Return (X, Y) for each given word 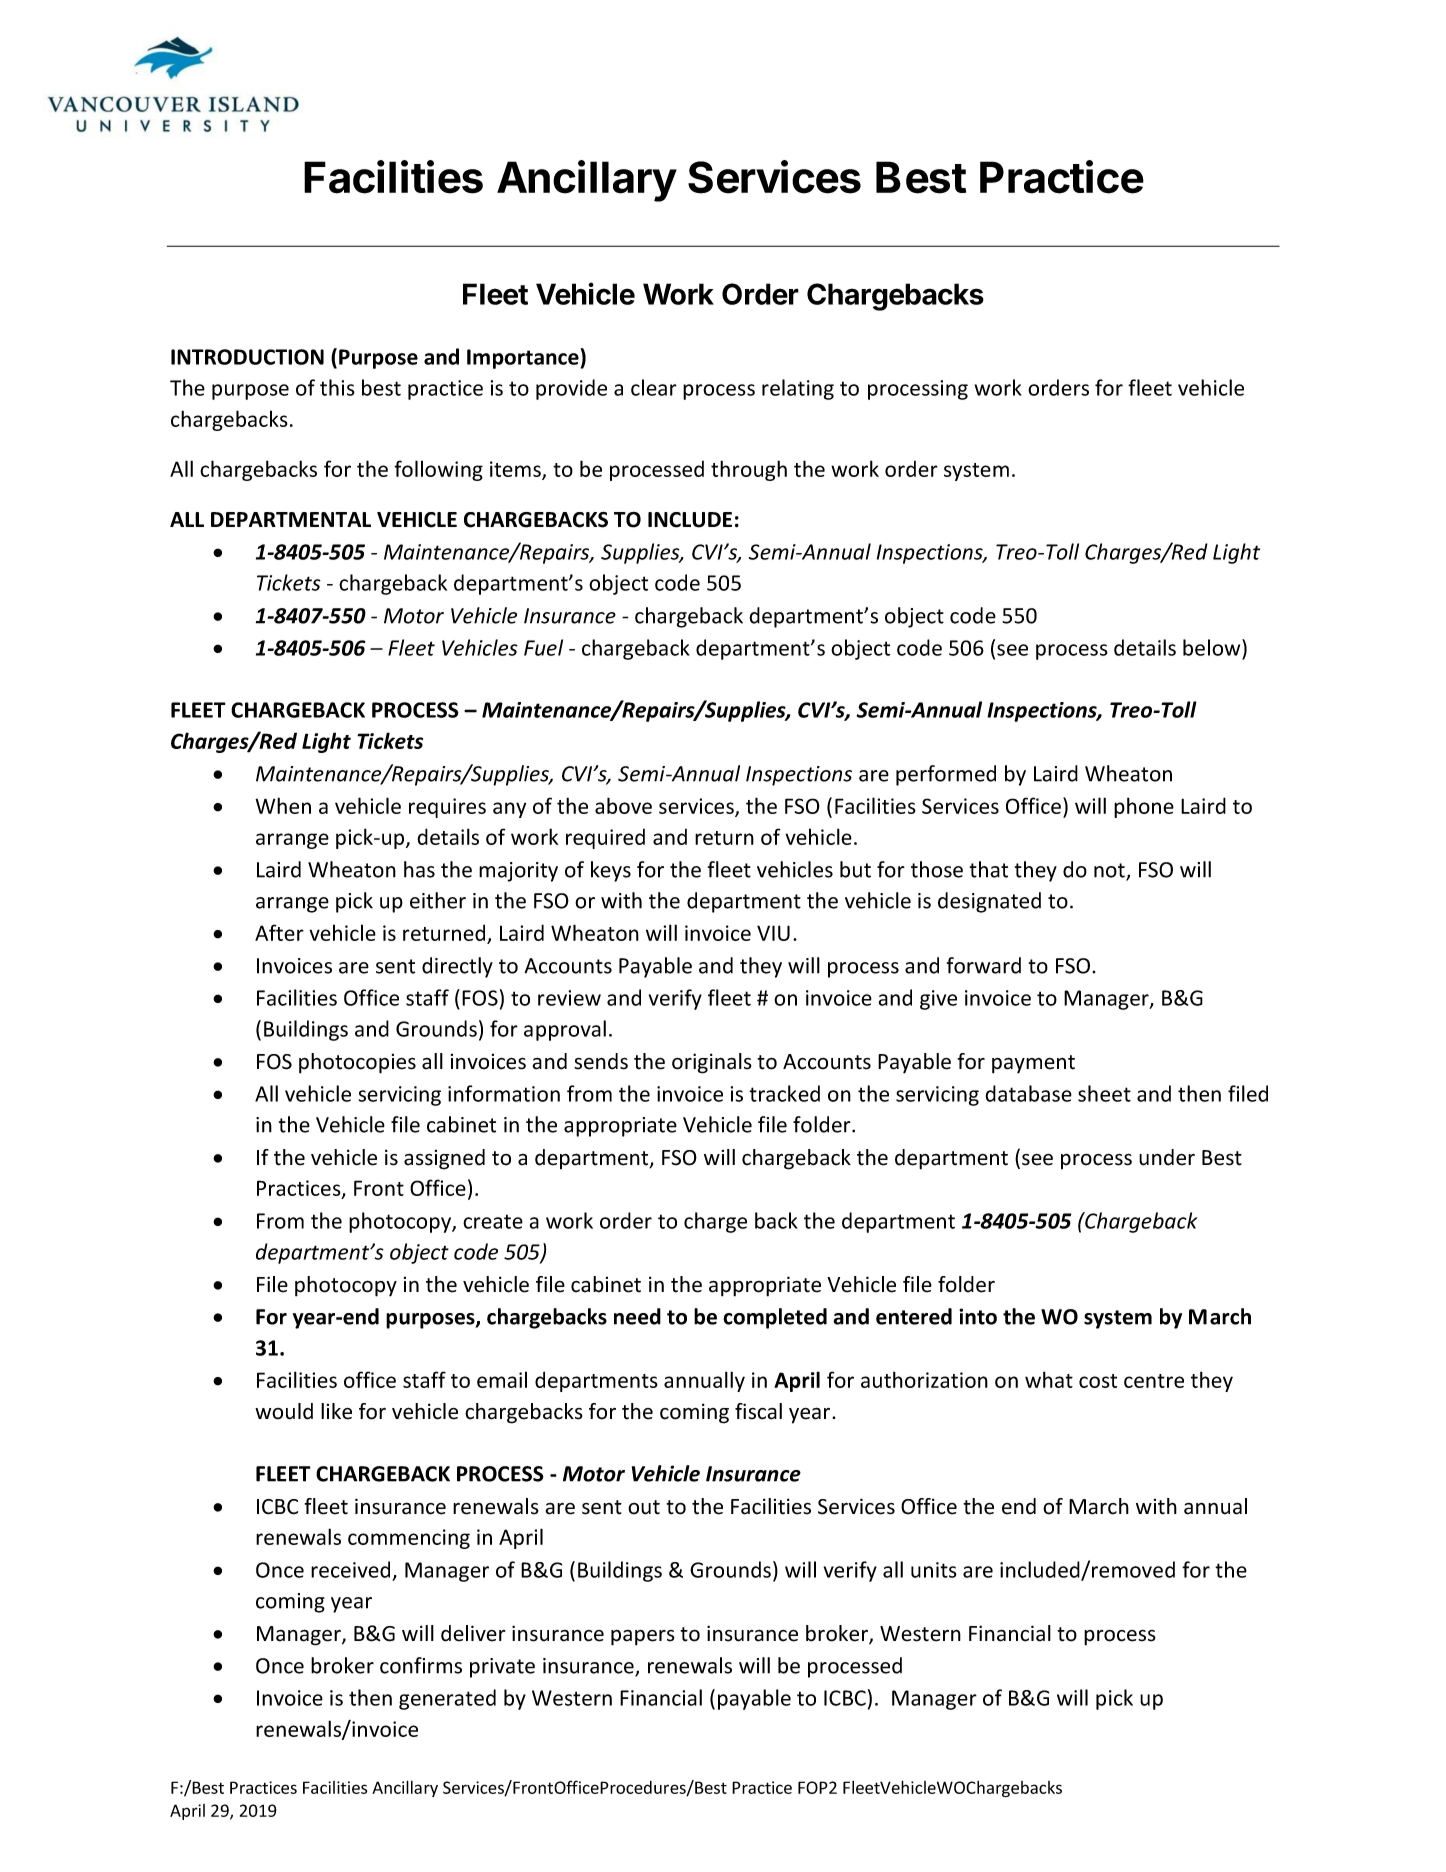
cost (1098, 1381)
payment (1033, 1064)
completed (775, 1318)
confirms (421, 1665)
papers (643, 1638)
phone (1144, 807)
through (749, 470)
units (934, 1570)
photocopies (357, 1063)
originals (712, 1063)
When (283, 805)
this (337, 387)
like (336, 1411)
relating (798, 389)
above (623, 805)
